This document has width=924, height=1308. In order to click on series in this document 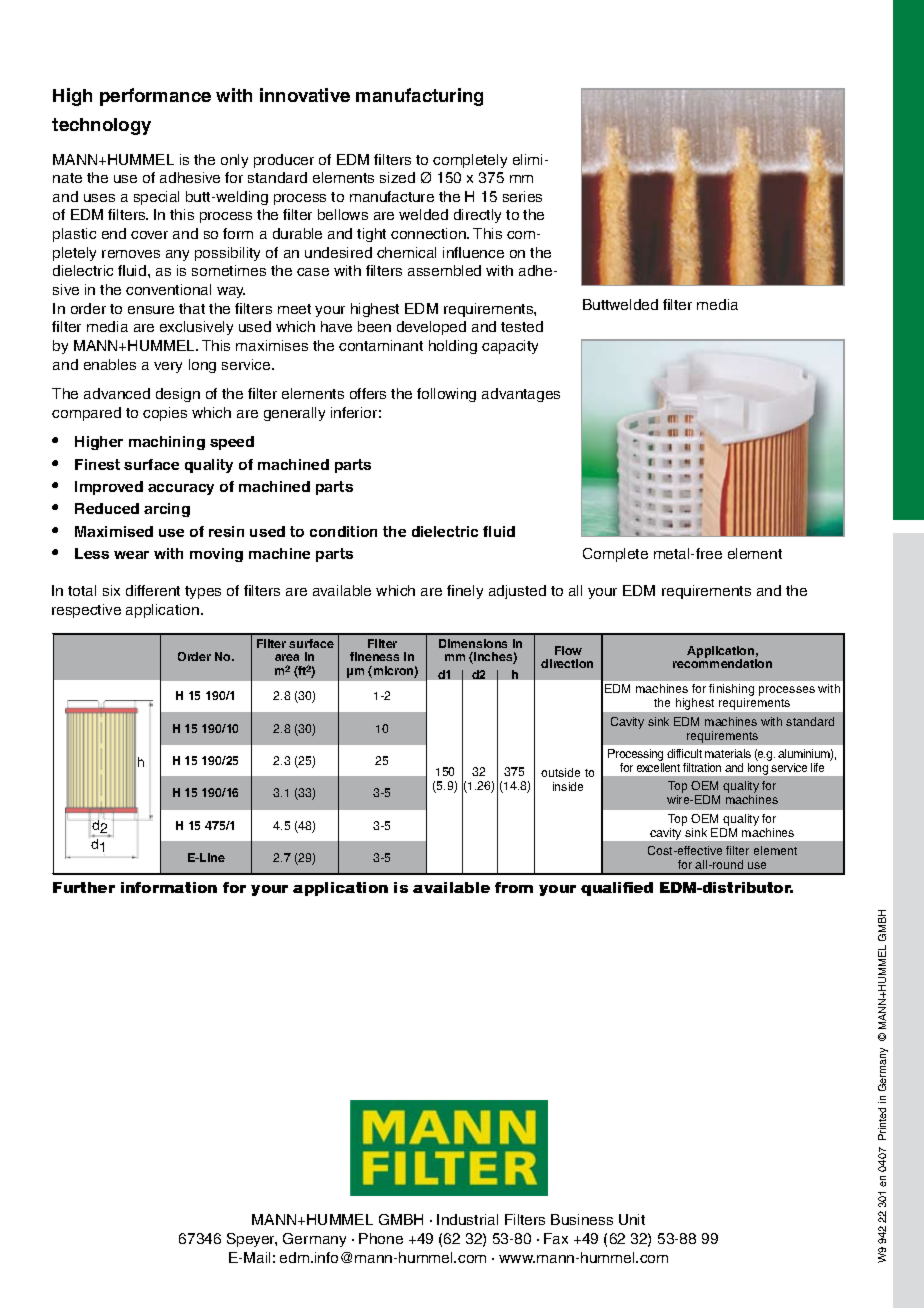, I will do `click(522, 196)`.
